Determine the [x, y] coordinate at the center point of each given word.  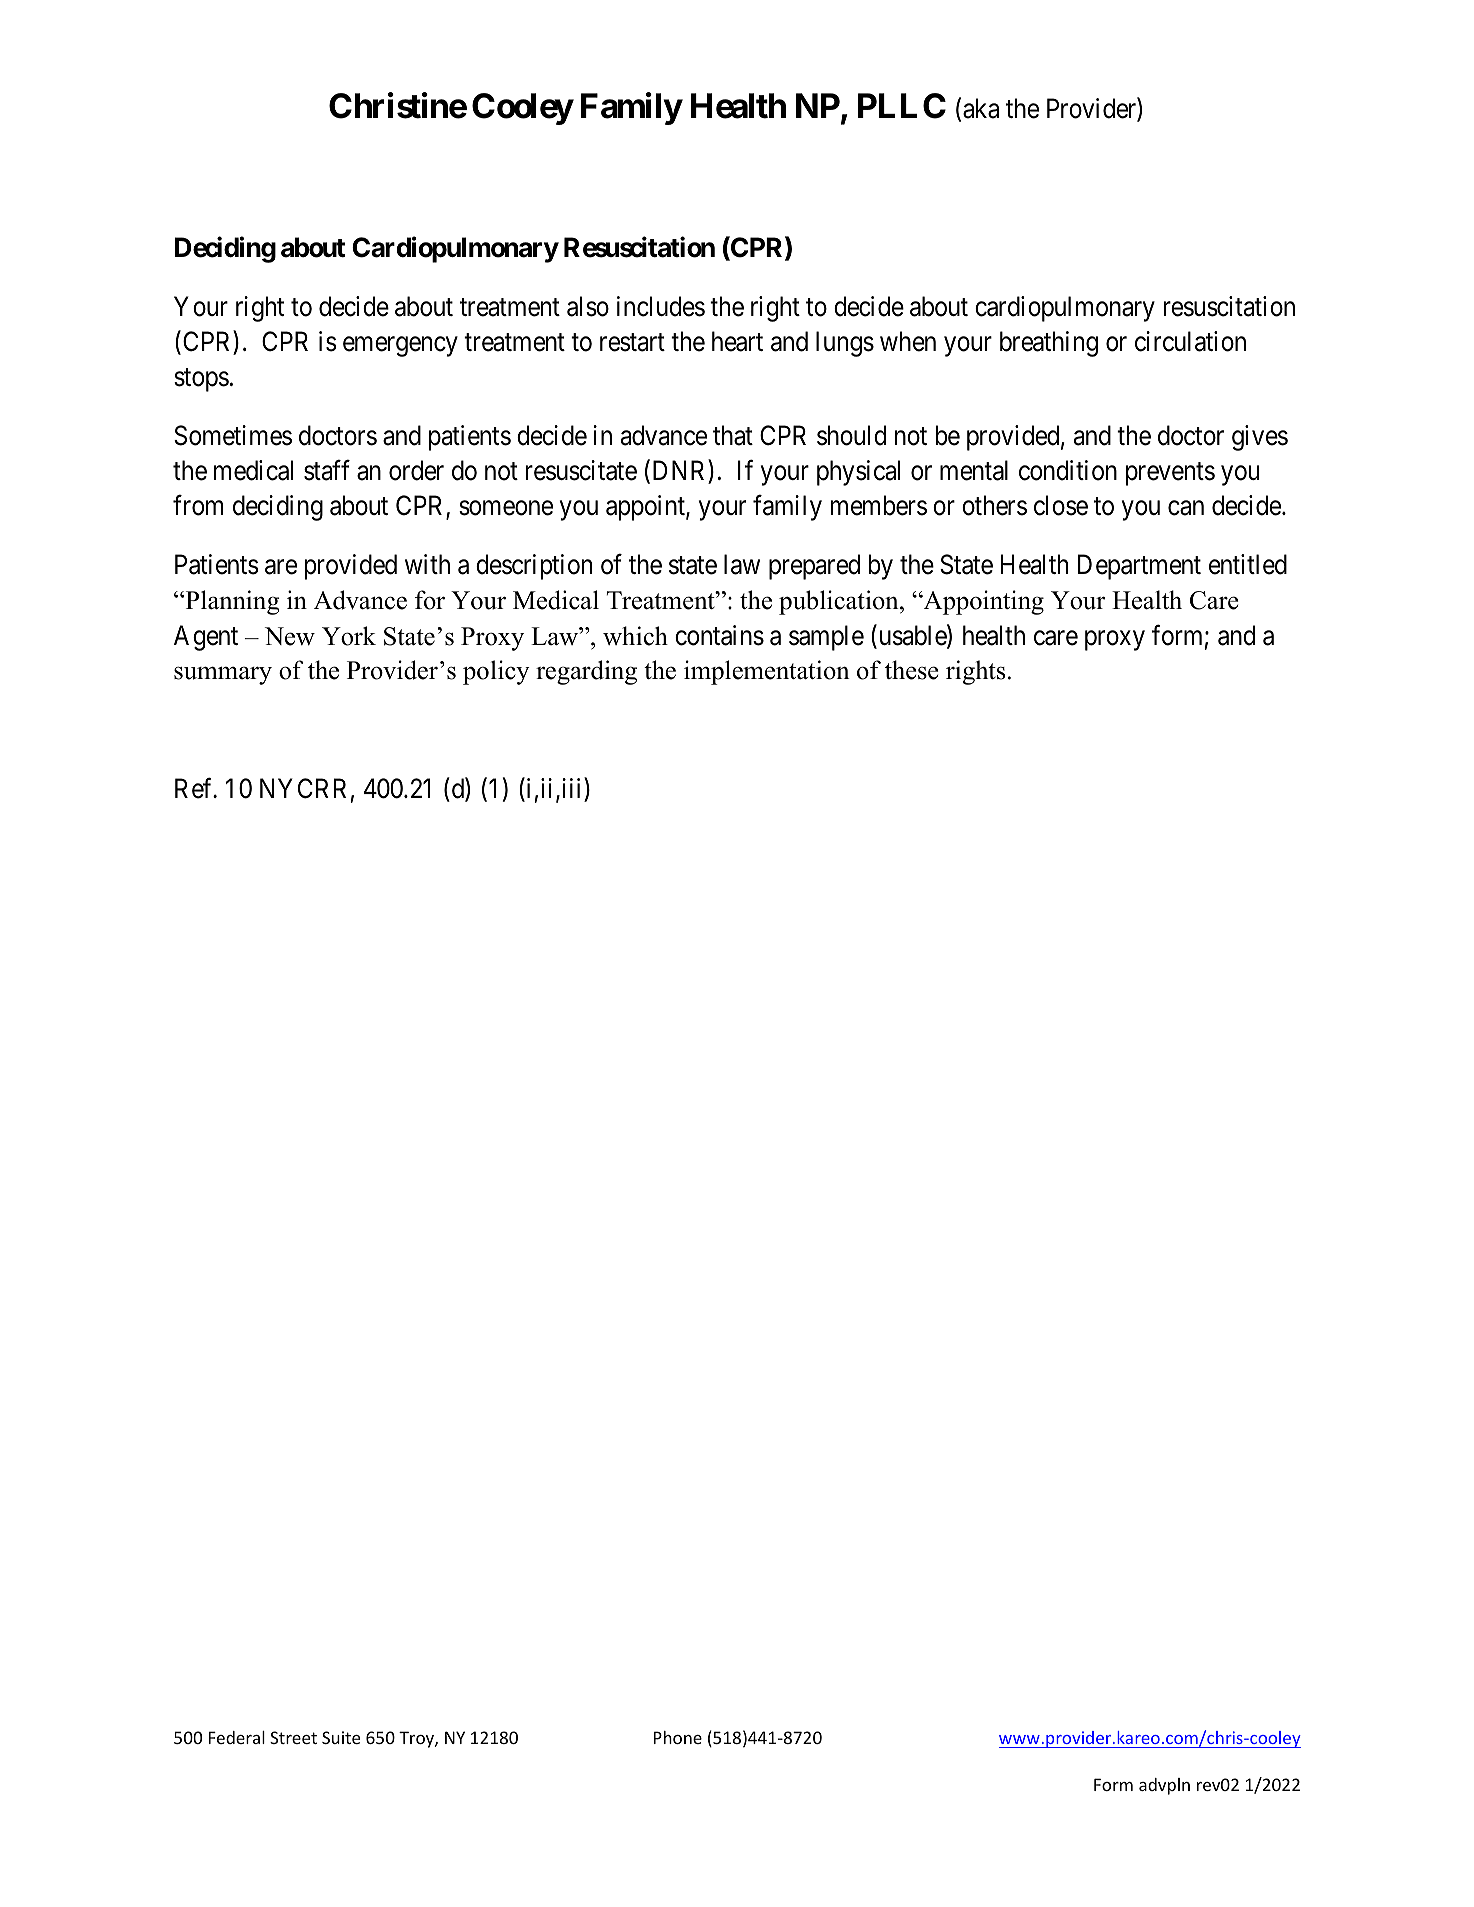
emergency [400, 347]
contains [719, 635]
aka [981, 108]
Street [293, 1737]
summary [223, 675]
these [911, 670]
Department [1139, 567]
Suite [341, 1737]
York [349, 636]
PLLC [902, 106]
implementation [767, 672]
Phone [678, 1737]
